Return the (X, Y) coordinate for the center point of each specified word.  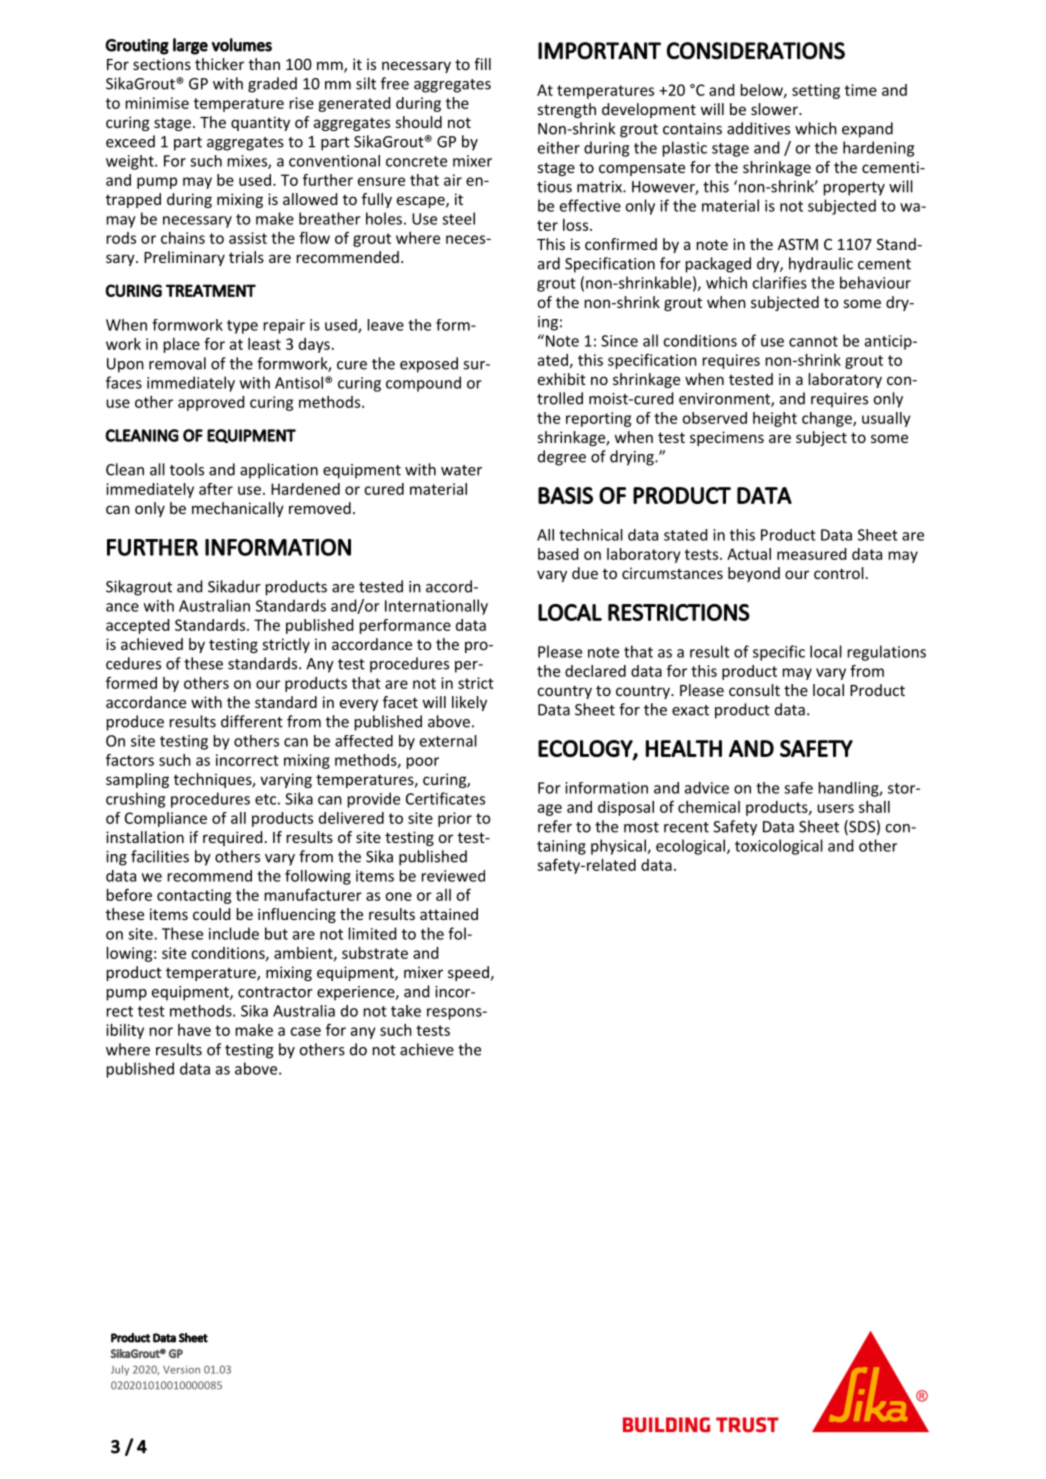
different (252, 721)
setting (816, 91)
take (406, 1011)
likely (469, 703)
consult (754, 690)
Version (181, 1369)
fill (482, 64)
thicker (219, 64)
